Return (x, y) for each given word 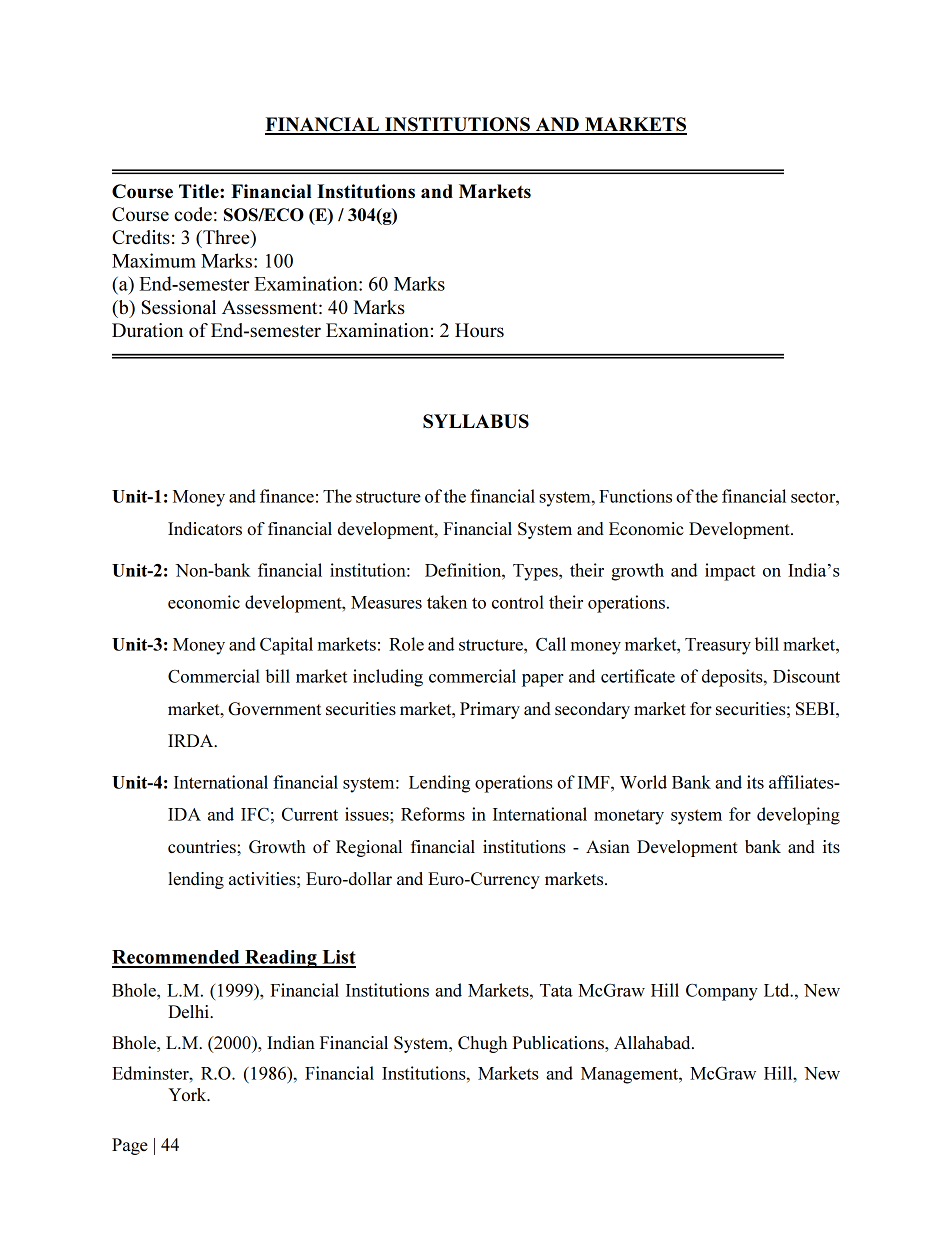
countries (203, 846)
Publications (560, 1042)
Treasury (718, 646)
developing (798, 816)
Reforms (433, 814)
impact (730, 572)
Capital (286, 646)
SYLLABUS (476, 421)
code (193, 214)
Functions (635, 496)
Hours (479, 330)
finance (287, 496)
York (188, 1094)
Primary (490, 710)
